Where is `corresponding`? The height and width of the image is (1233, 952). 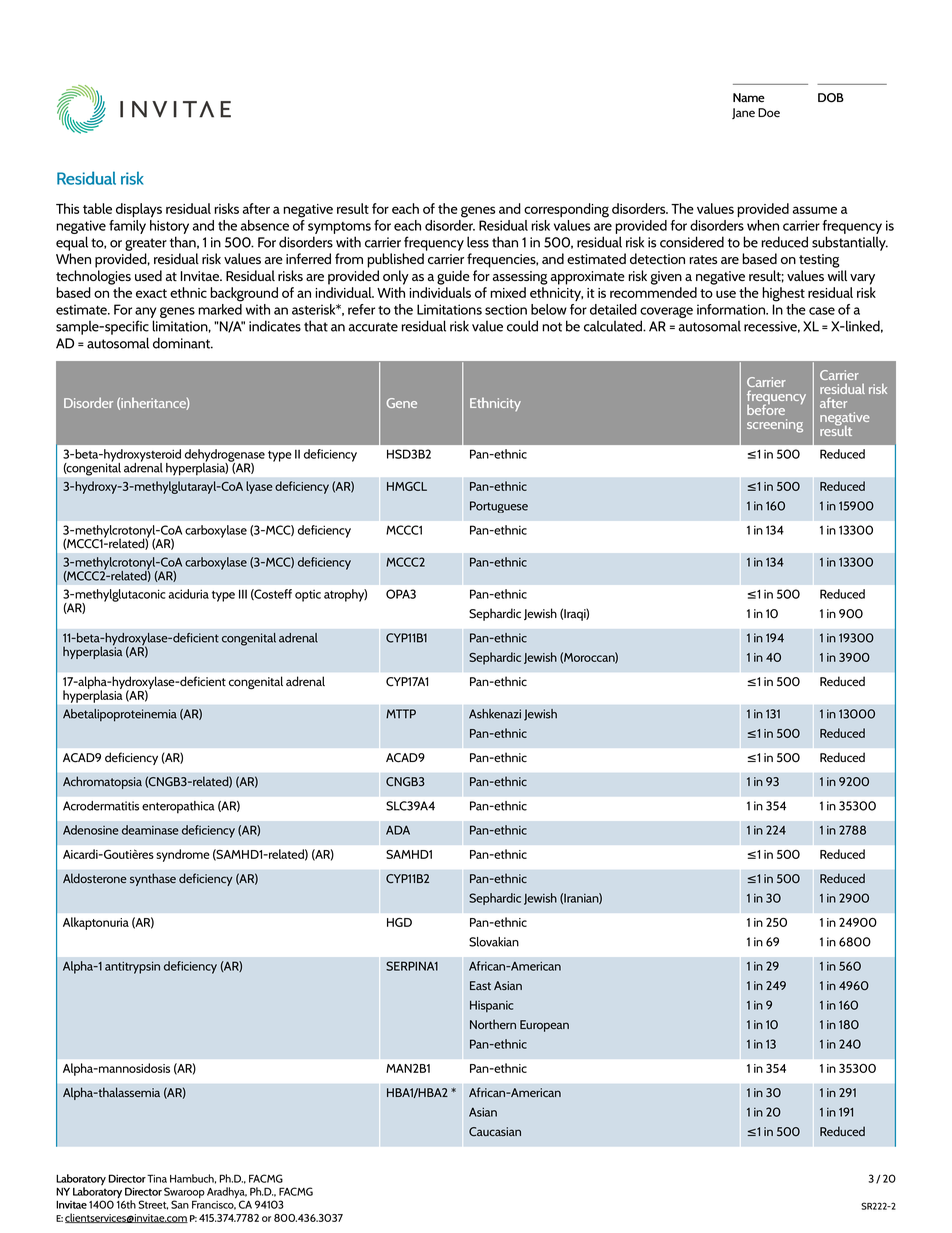 corresponding is located at coordinates (566, 210).
